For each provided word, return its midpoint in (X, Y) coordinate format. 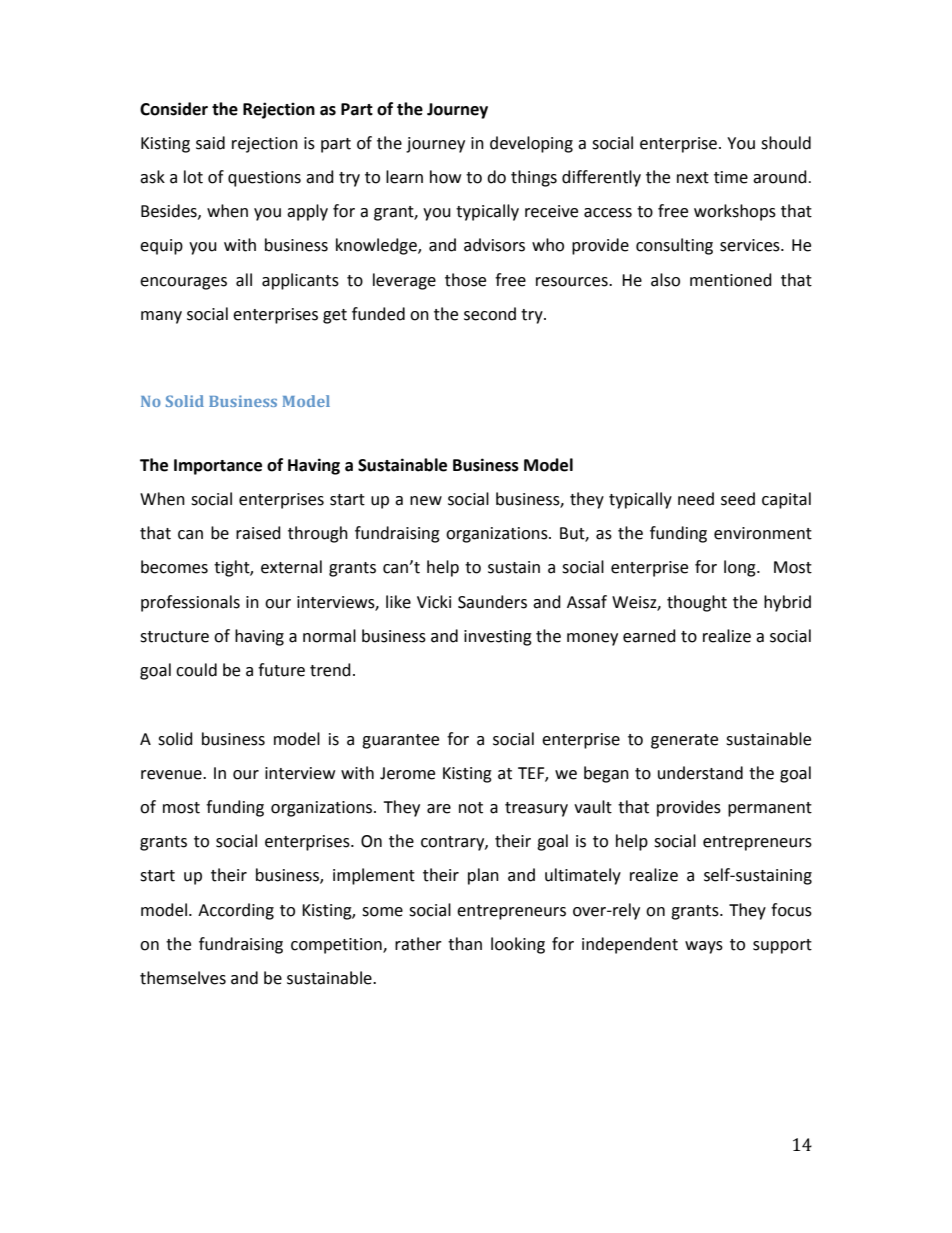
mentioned (731, 280)
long (741, 568)
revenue (172, 775)
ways (704, 947)
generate (684, 741)
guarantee (400, 741)
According (236, 911)
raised (258, 533)
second (490, 314)
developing (531, 144)
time (731, 177)
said (210, 143)
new (426, 501)
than (465, 944)
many (161, 317)
